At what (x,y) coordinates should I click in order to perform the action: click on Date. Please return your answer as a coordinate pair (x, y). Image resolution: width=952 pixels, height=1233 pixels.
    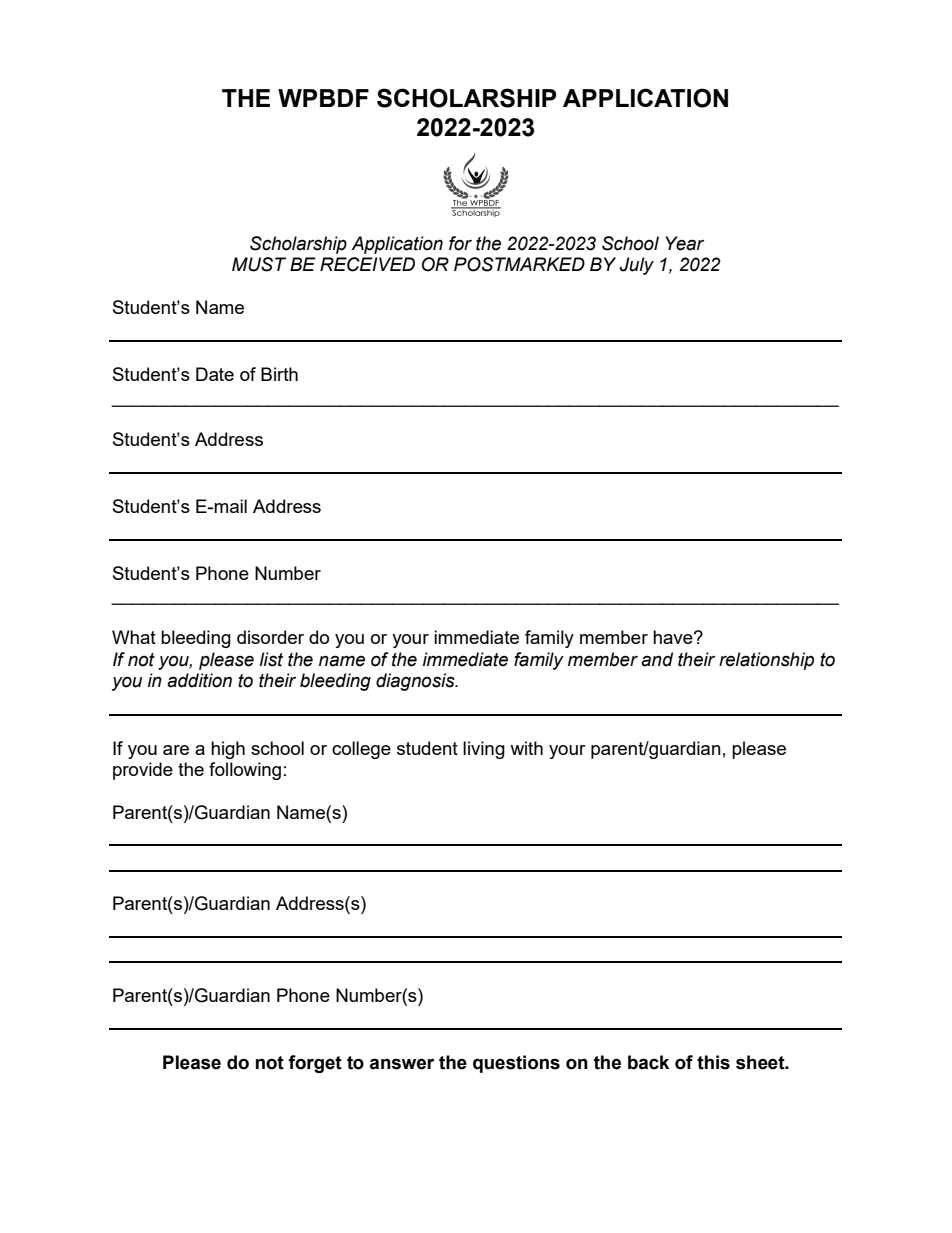
    Looking at the image, I should click on (215, 374).
